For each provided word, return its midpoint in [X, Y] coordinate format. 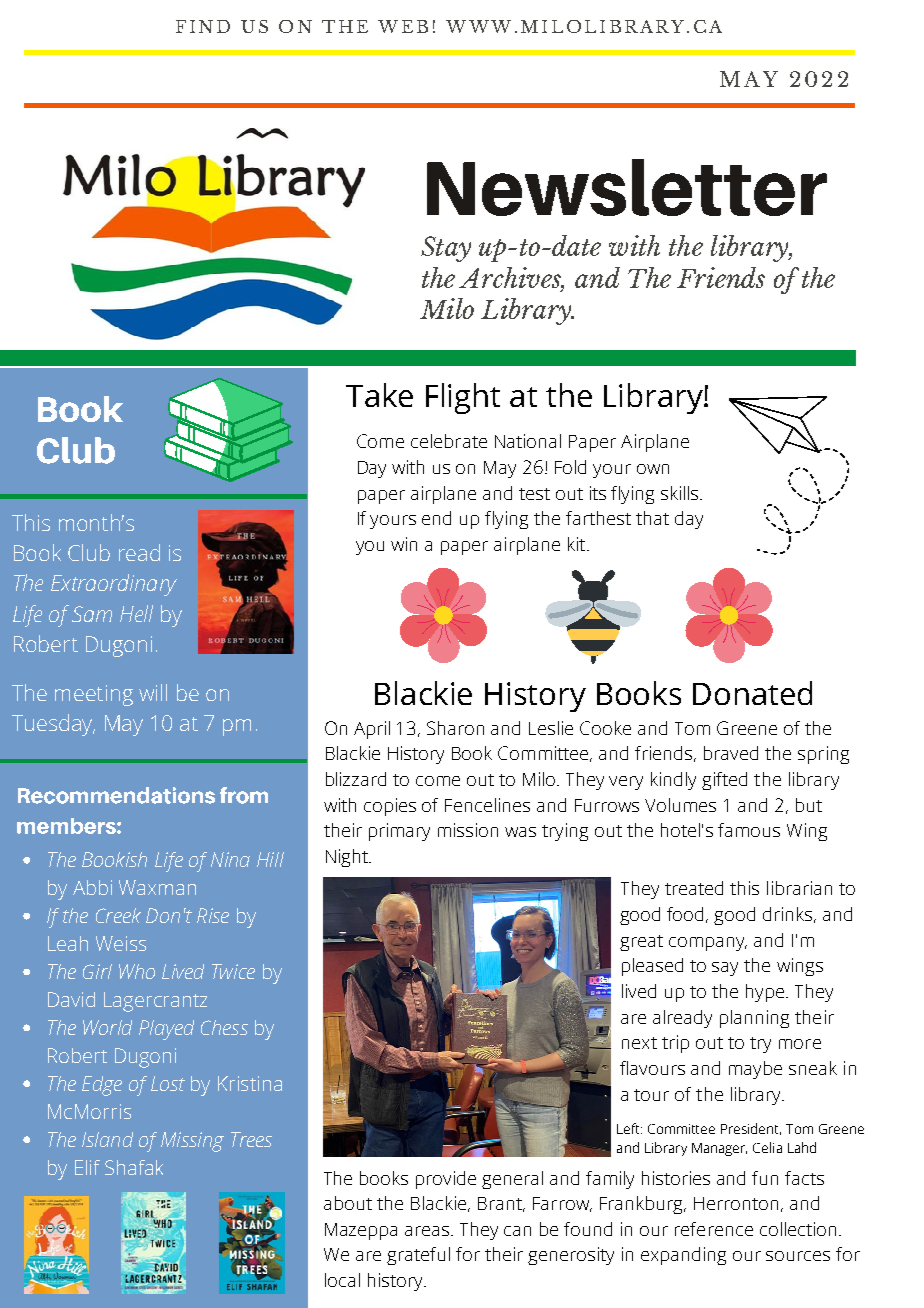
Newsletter [627, 187]
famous [749, 830]
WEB [403, 26]
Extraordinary [114, 585]
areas [428, 1231]
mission [468, 830]
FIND [203, 26]
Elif [87, 1167]
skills [681, 493]
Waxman [157, 887]
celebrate [449, 441]
